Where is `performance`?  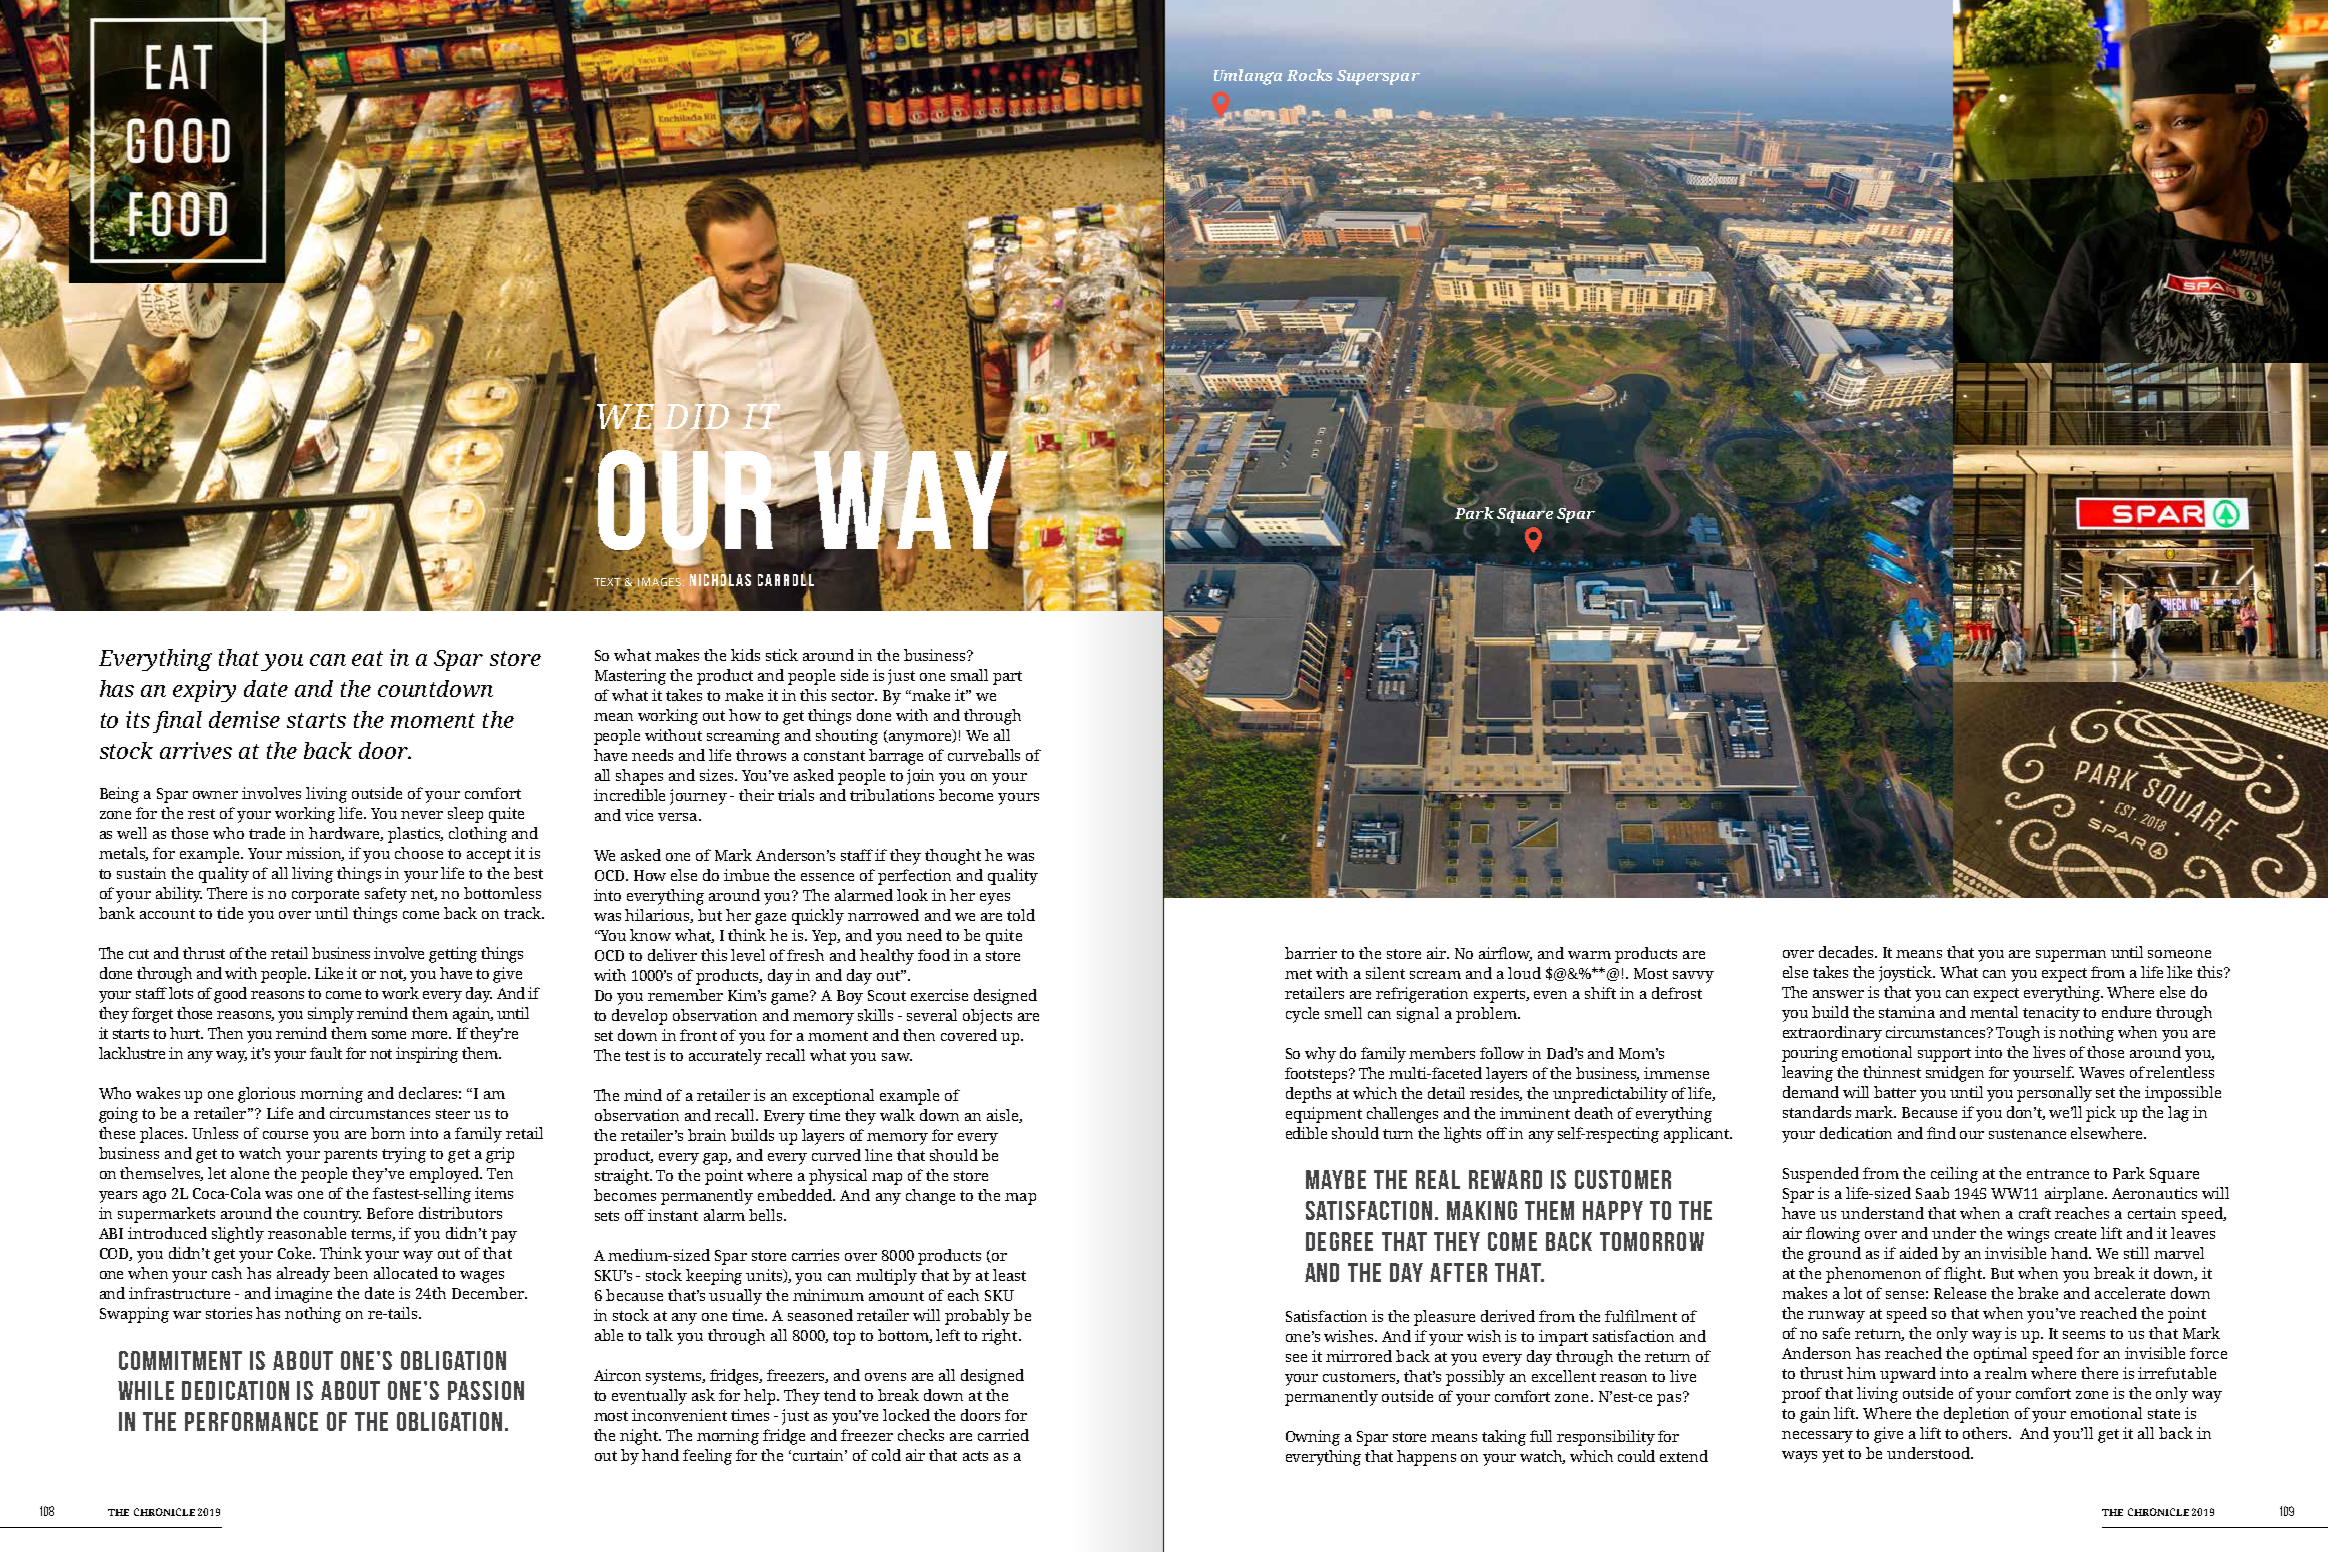 performance is located at coordinates (251, 1421).
